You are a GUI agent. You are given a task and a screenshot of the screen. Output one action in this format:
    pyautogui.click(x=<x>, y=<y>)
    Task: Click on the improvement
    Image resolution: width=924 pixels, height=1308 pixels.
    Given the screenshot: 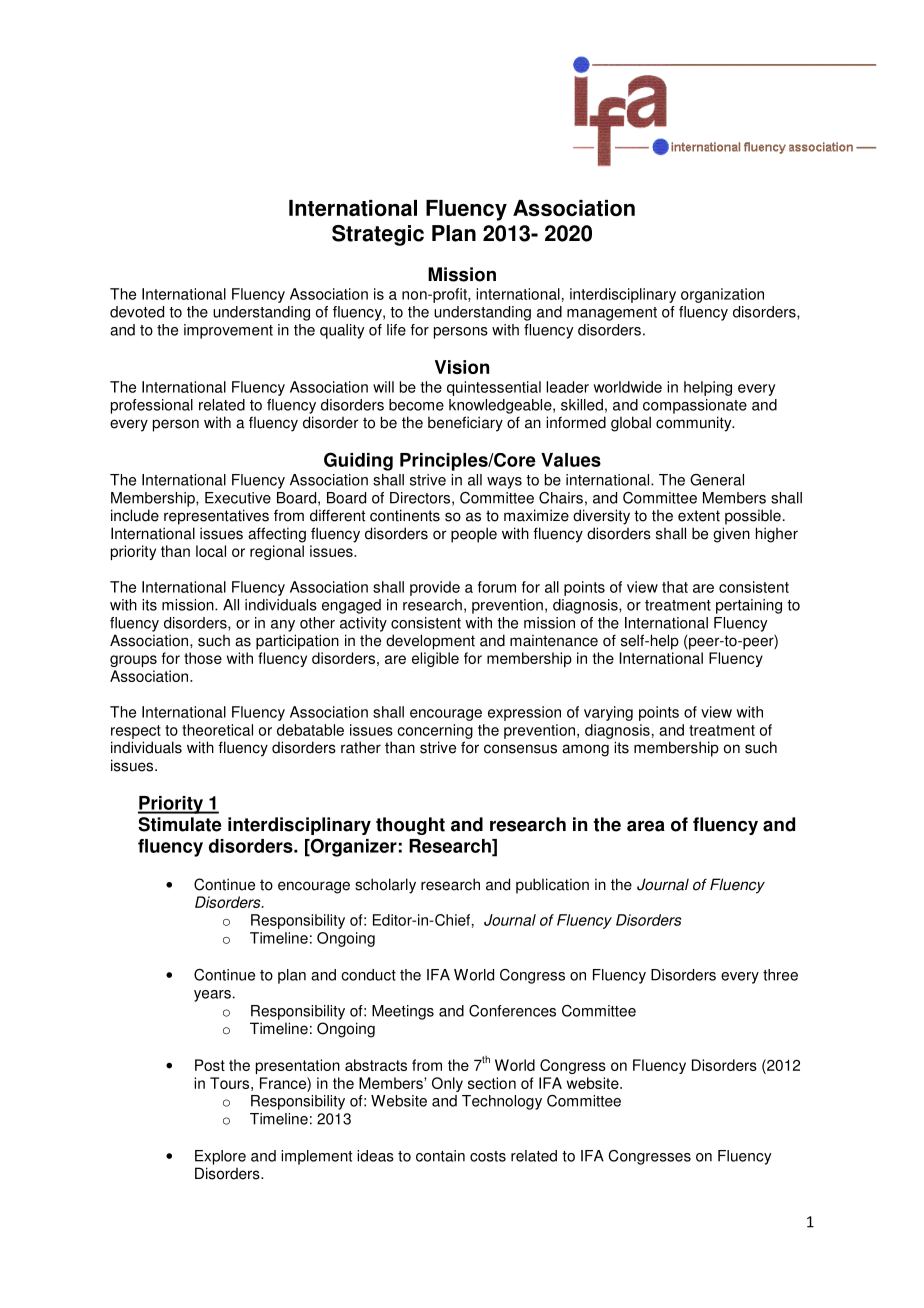 What is the action you would take?
    pyautogui.click(x=228, y=331)
